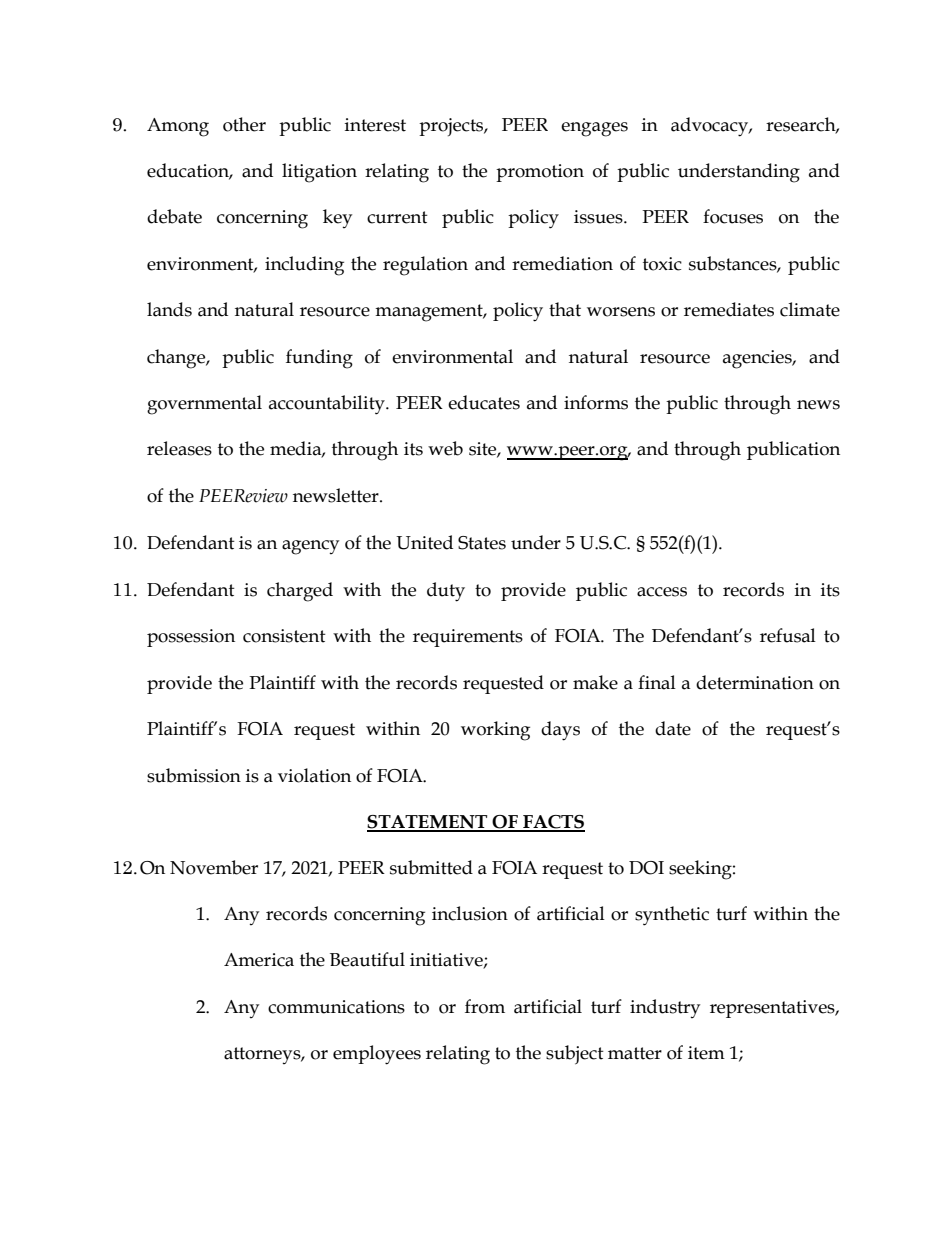  What do you see at coordinates (428, 823) in the page?
I see `STATEMENT` at bounding box center [428, 823].
